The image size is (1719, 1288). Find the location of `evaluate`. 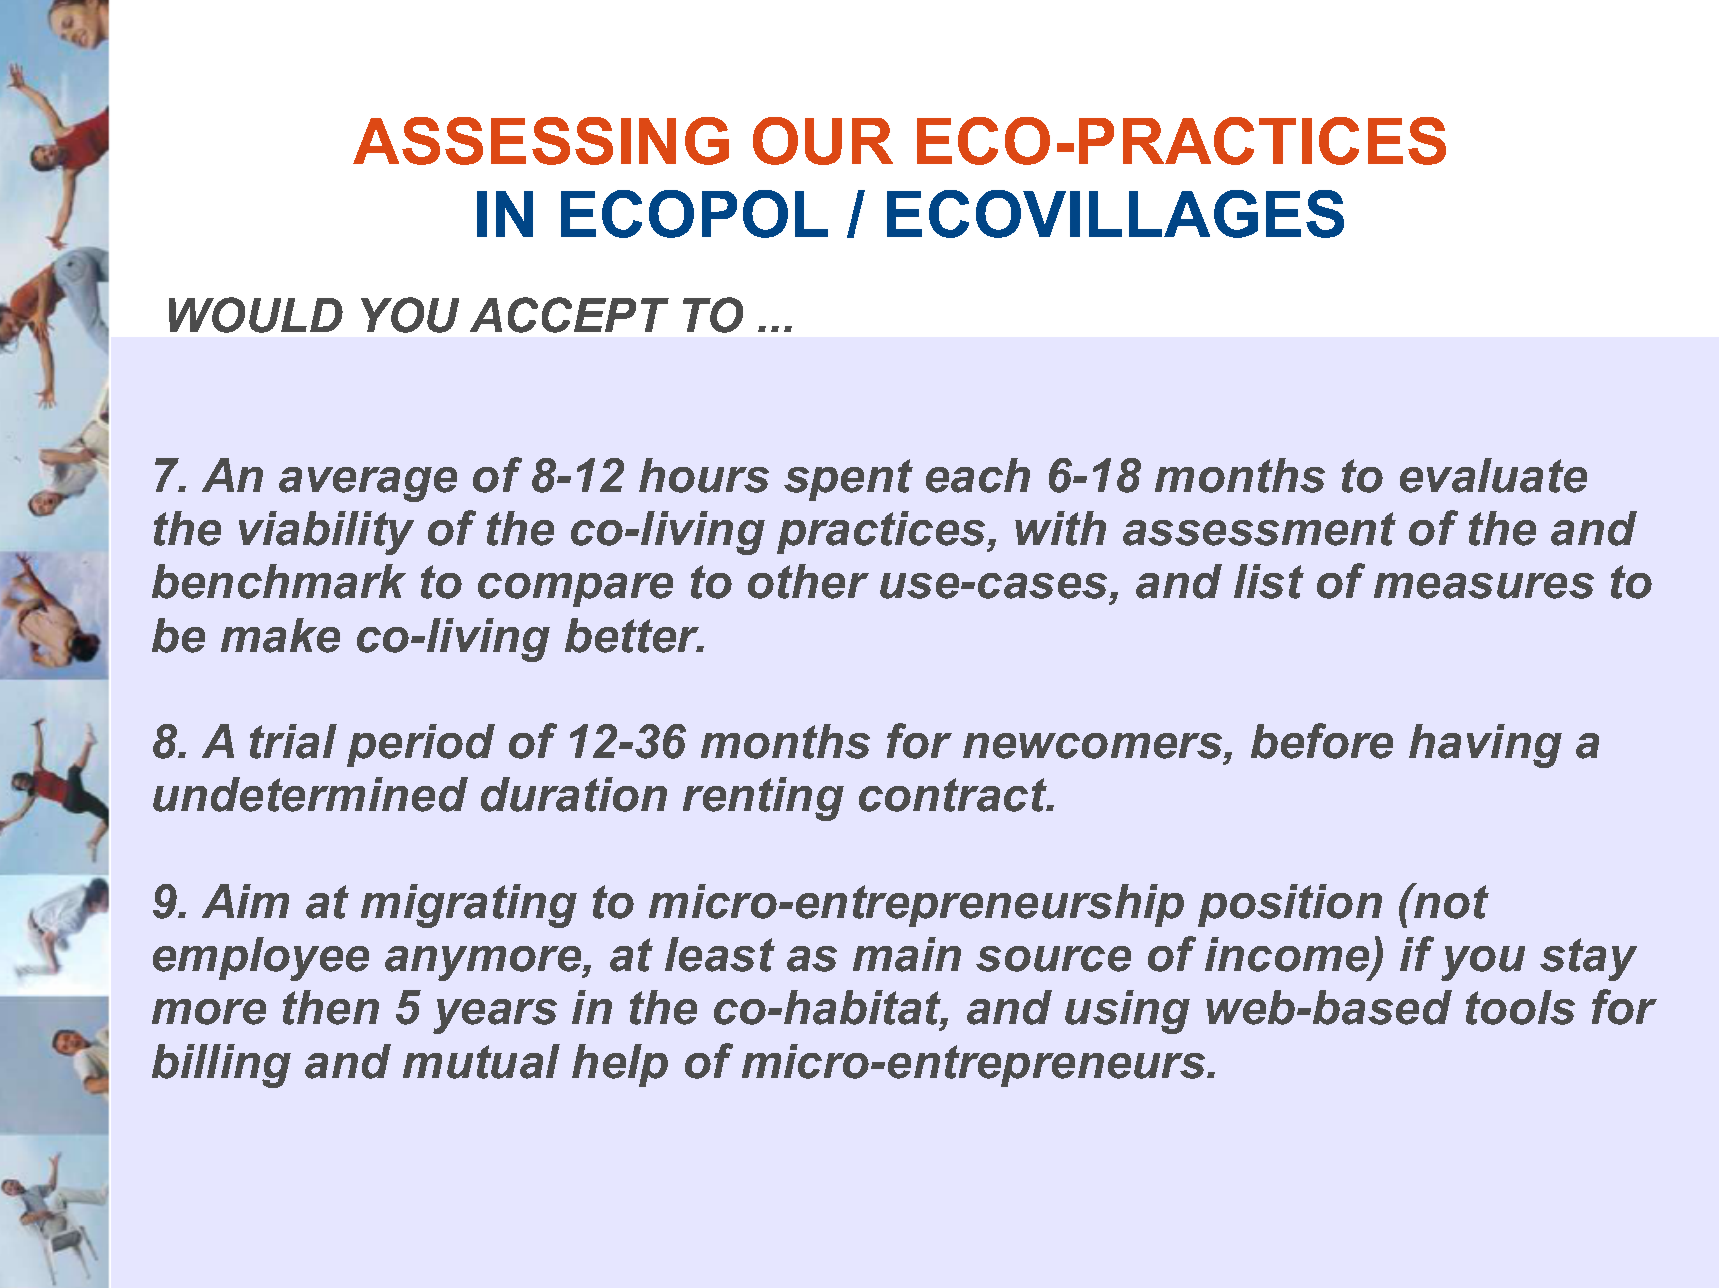

evaluate is located at coordinates (1493, 475).
